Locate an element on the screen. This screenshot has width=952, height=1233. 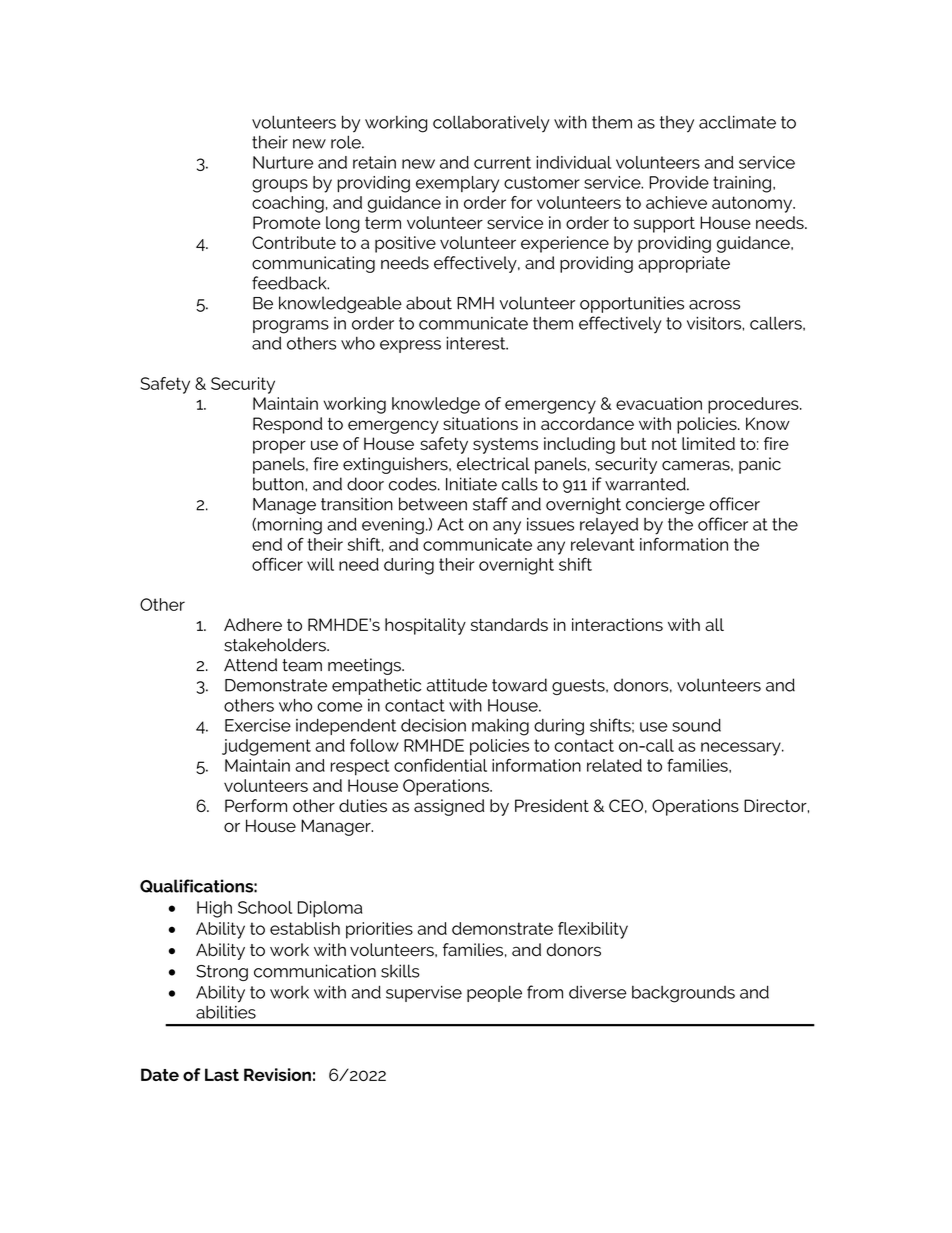
assigned is located at coordinates (449, 807).
